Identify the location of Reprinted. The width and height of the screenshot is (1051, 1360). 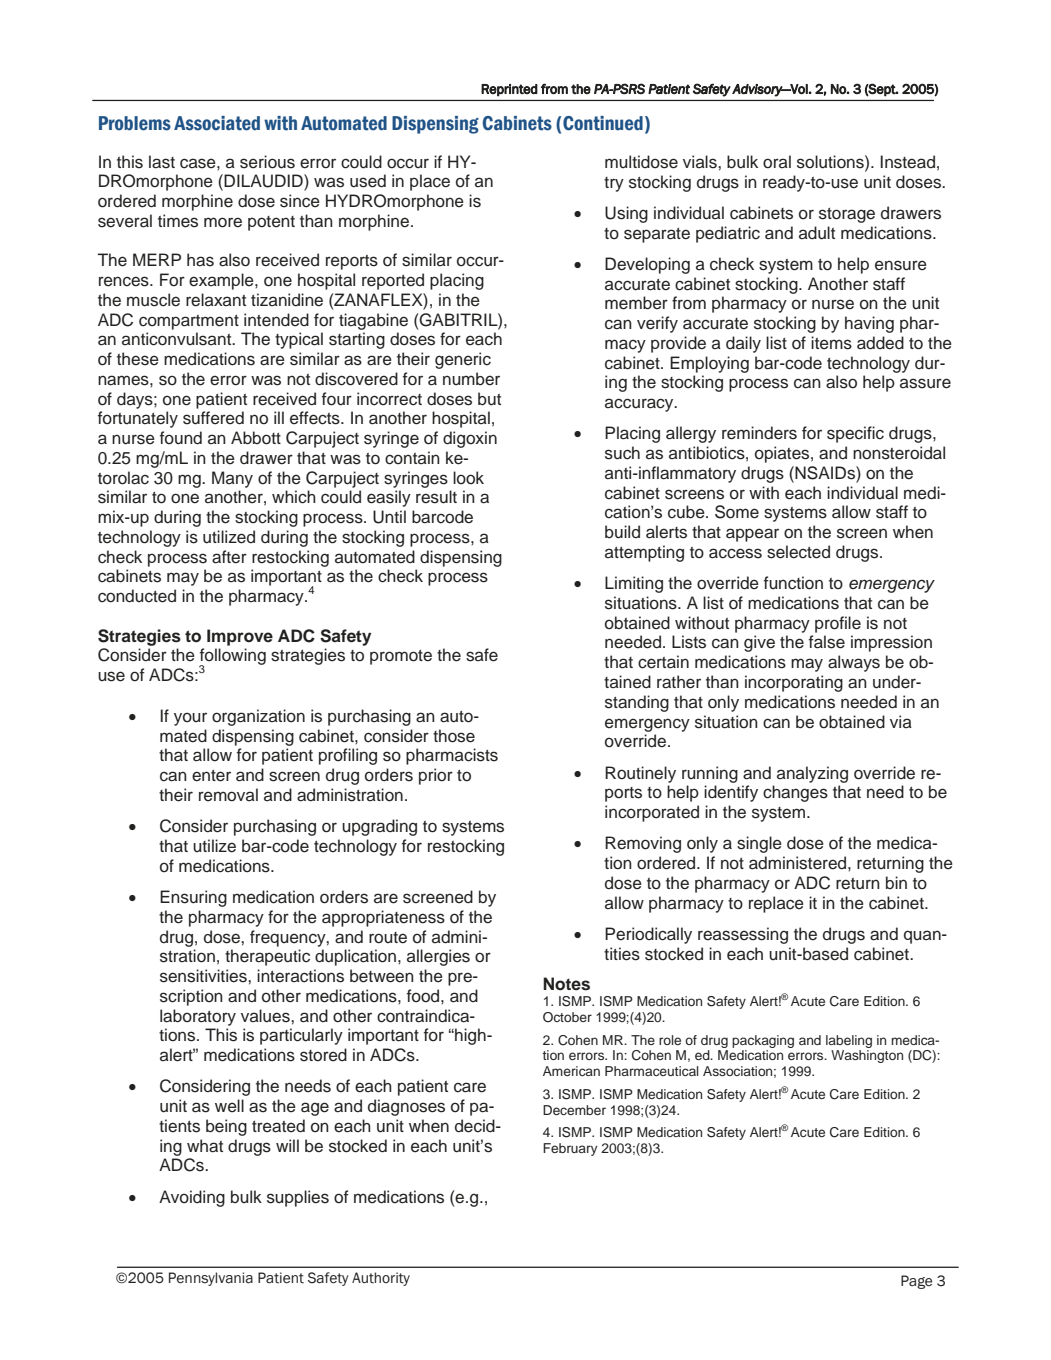
(509, 90).
